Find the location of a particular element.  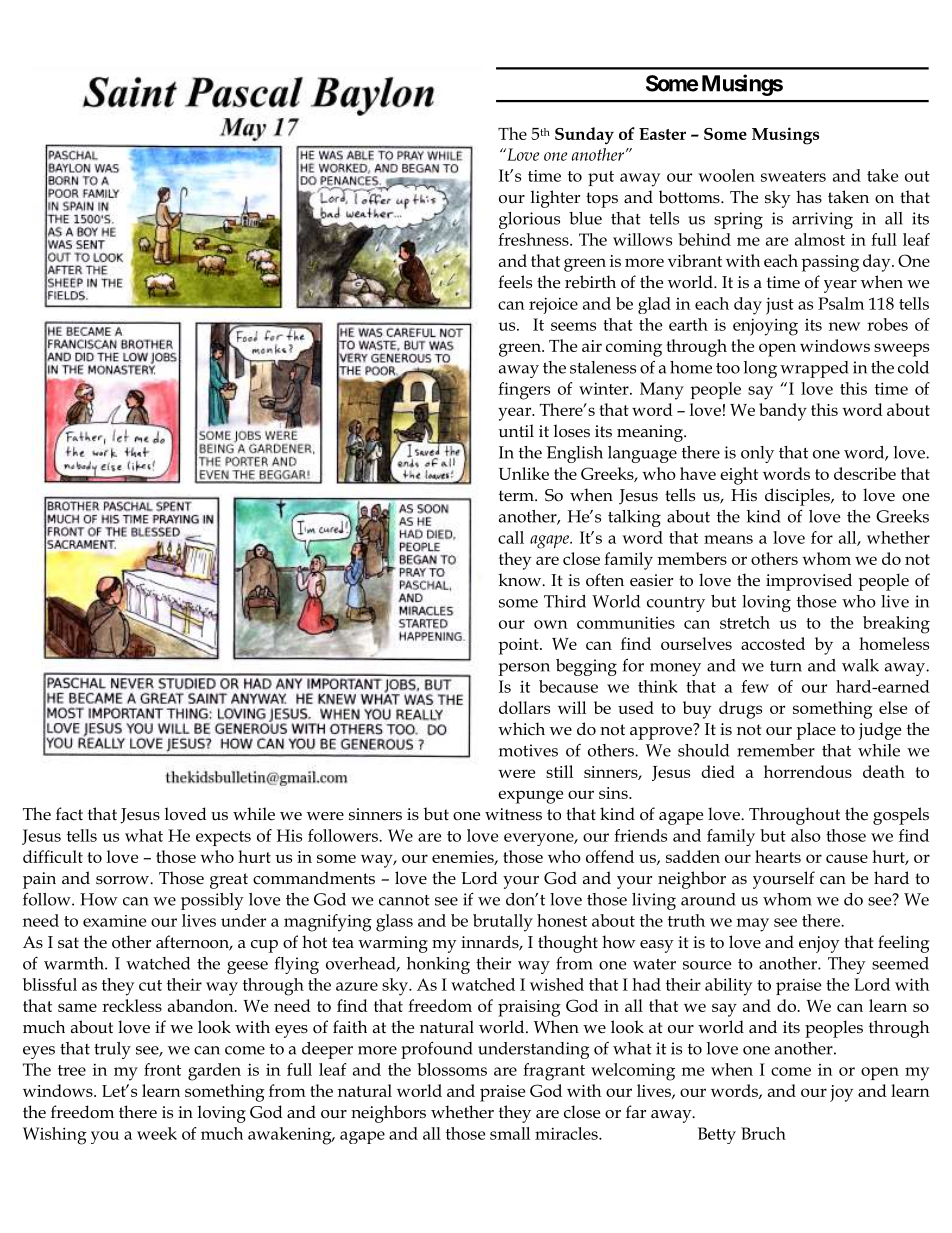

small is located at coordinates (510, 1133).
